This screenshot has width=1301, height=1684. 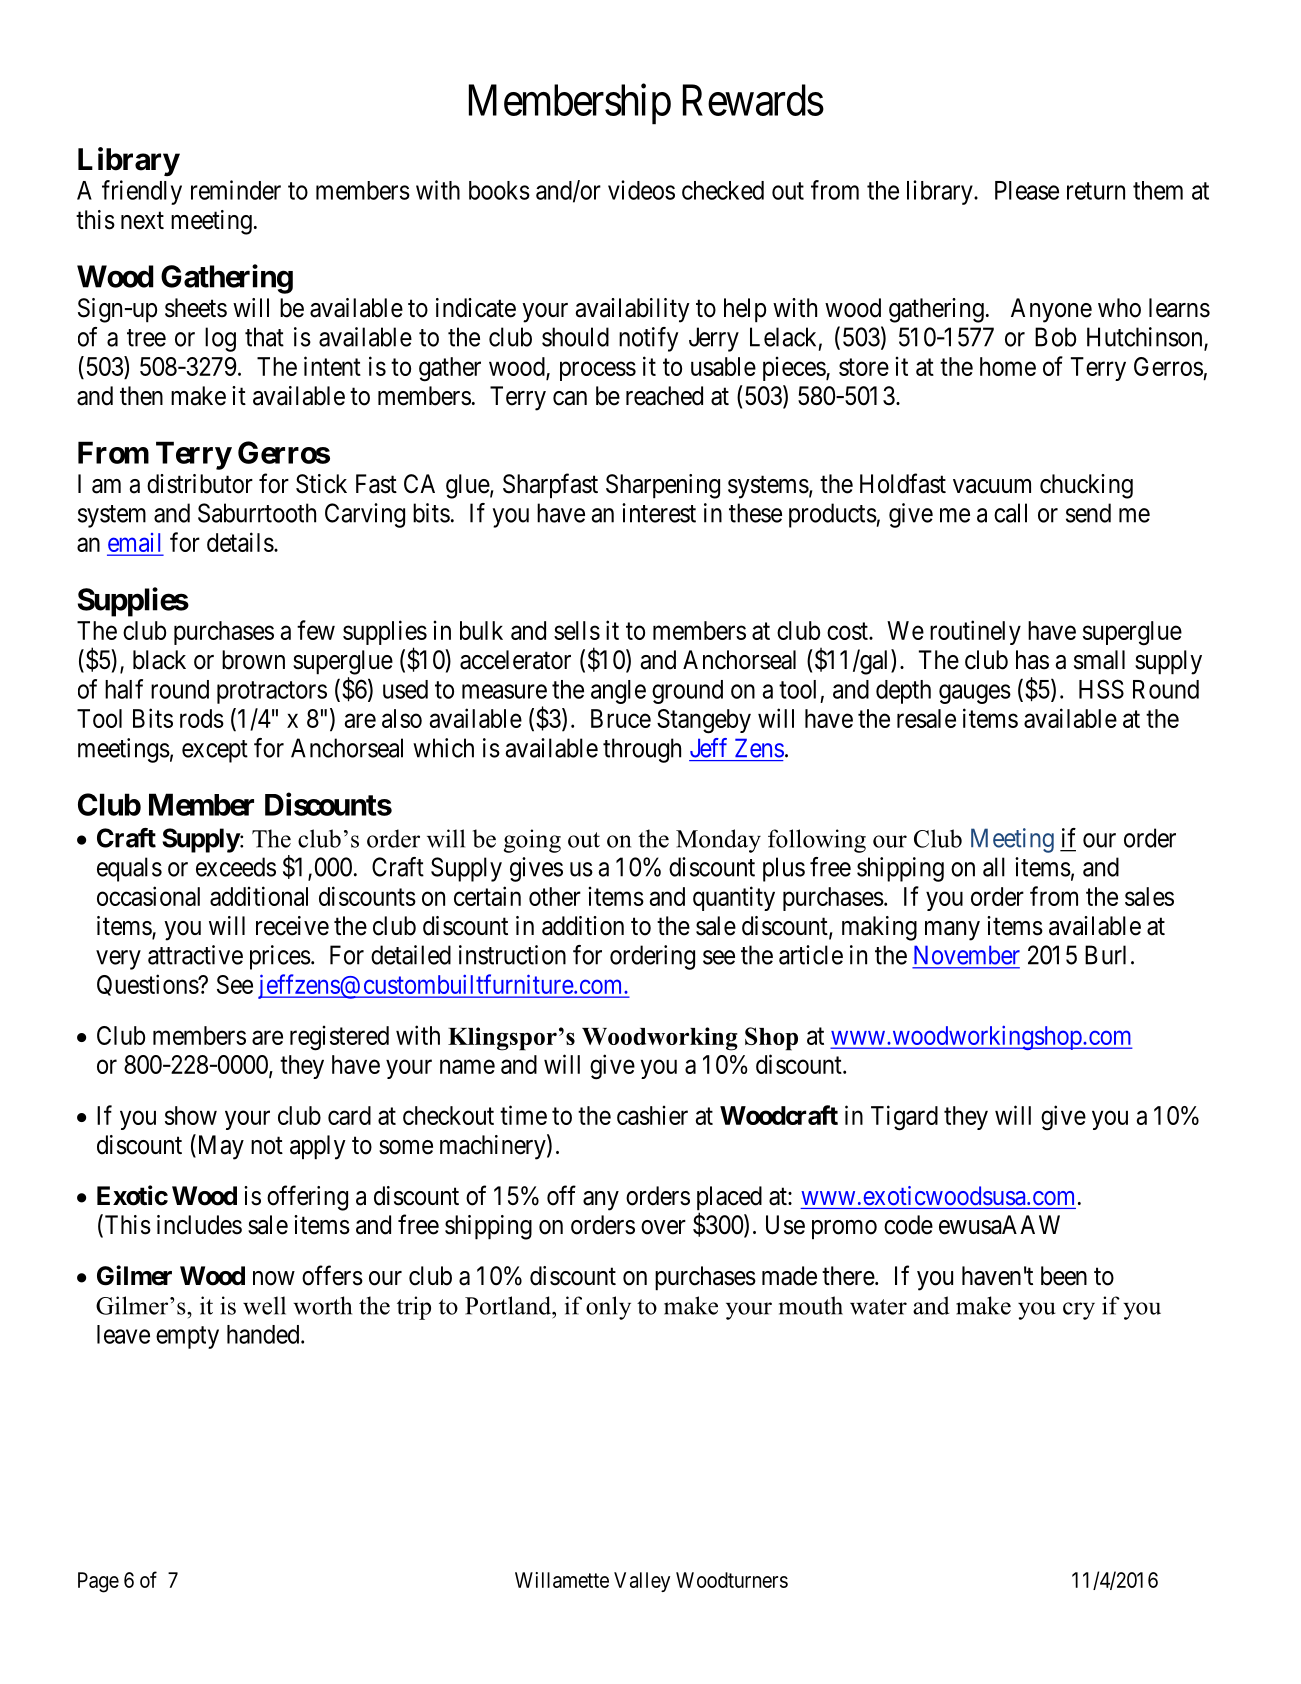 What do you see at coordinates (952, 931) in the screenshot?
I see `many` at bounding box center [952, 931].
